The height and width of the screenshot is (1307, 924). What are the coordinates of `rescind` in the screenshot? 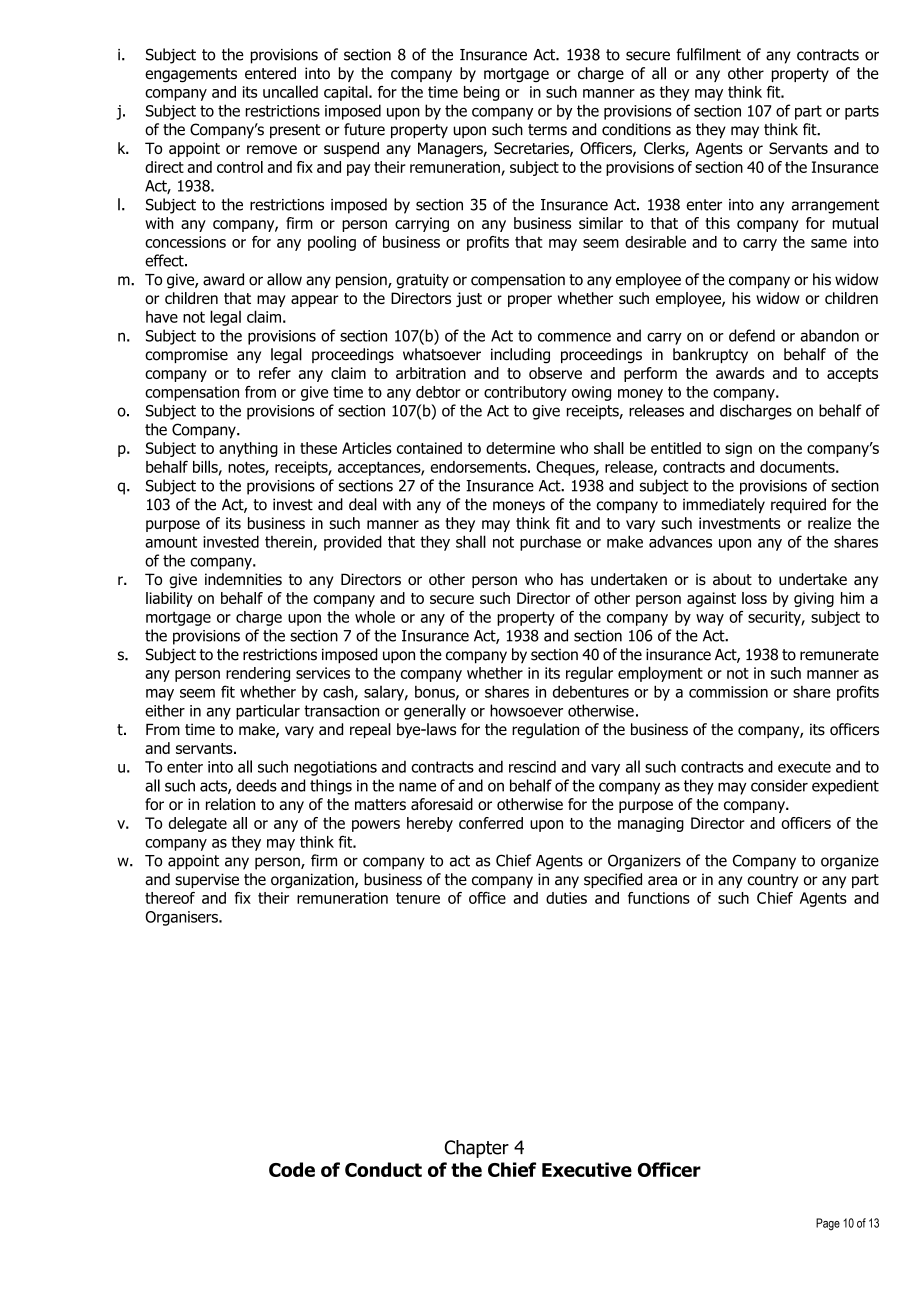 It's located at (532, 766).
